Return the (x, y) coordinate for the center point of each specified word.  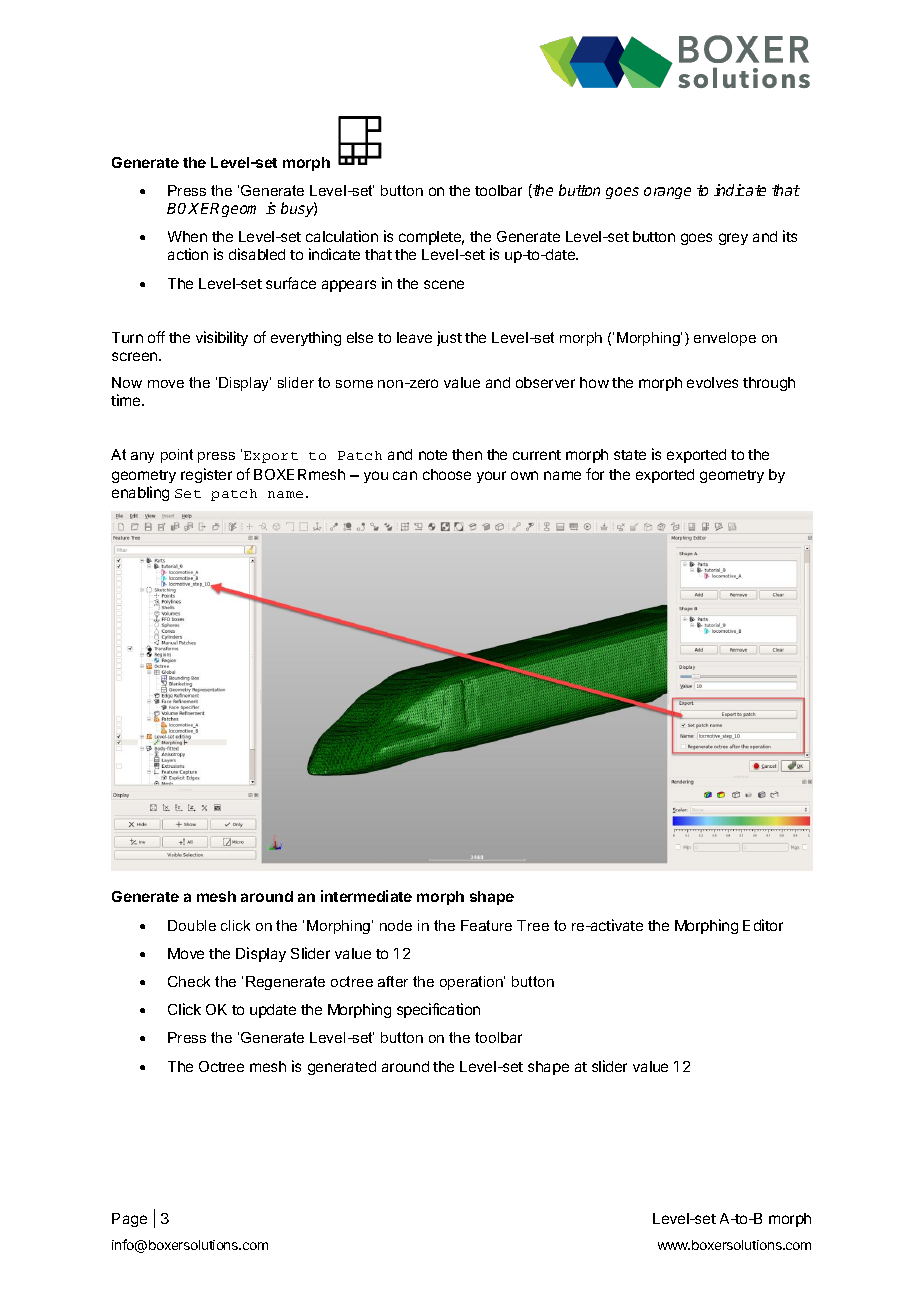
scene (444, 284)
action (188, 254)
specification (438, 1010)
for (595, 474)
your (491, 477)
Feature (486, 925)
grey (733, 239)
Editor (763, 925)
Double (192, 925)
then (467, 454)
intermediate (366, 896)
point (177, 456)
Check (189, 981)
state (630, 455)
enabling (140, 493)
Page (129, 1220)
